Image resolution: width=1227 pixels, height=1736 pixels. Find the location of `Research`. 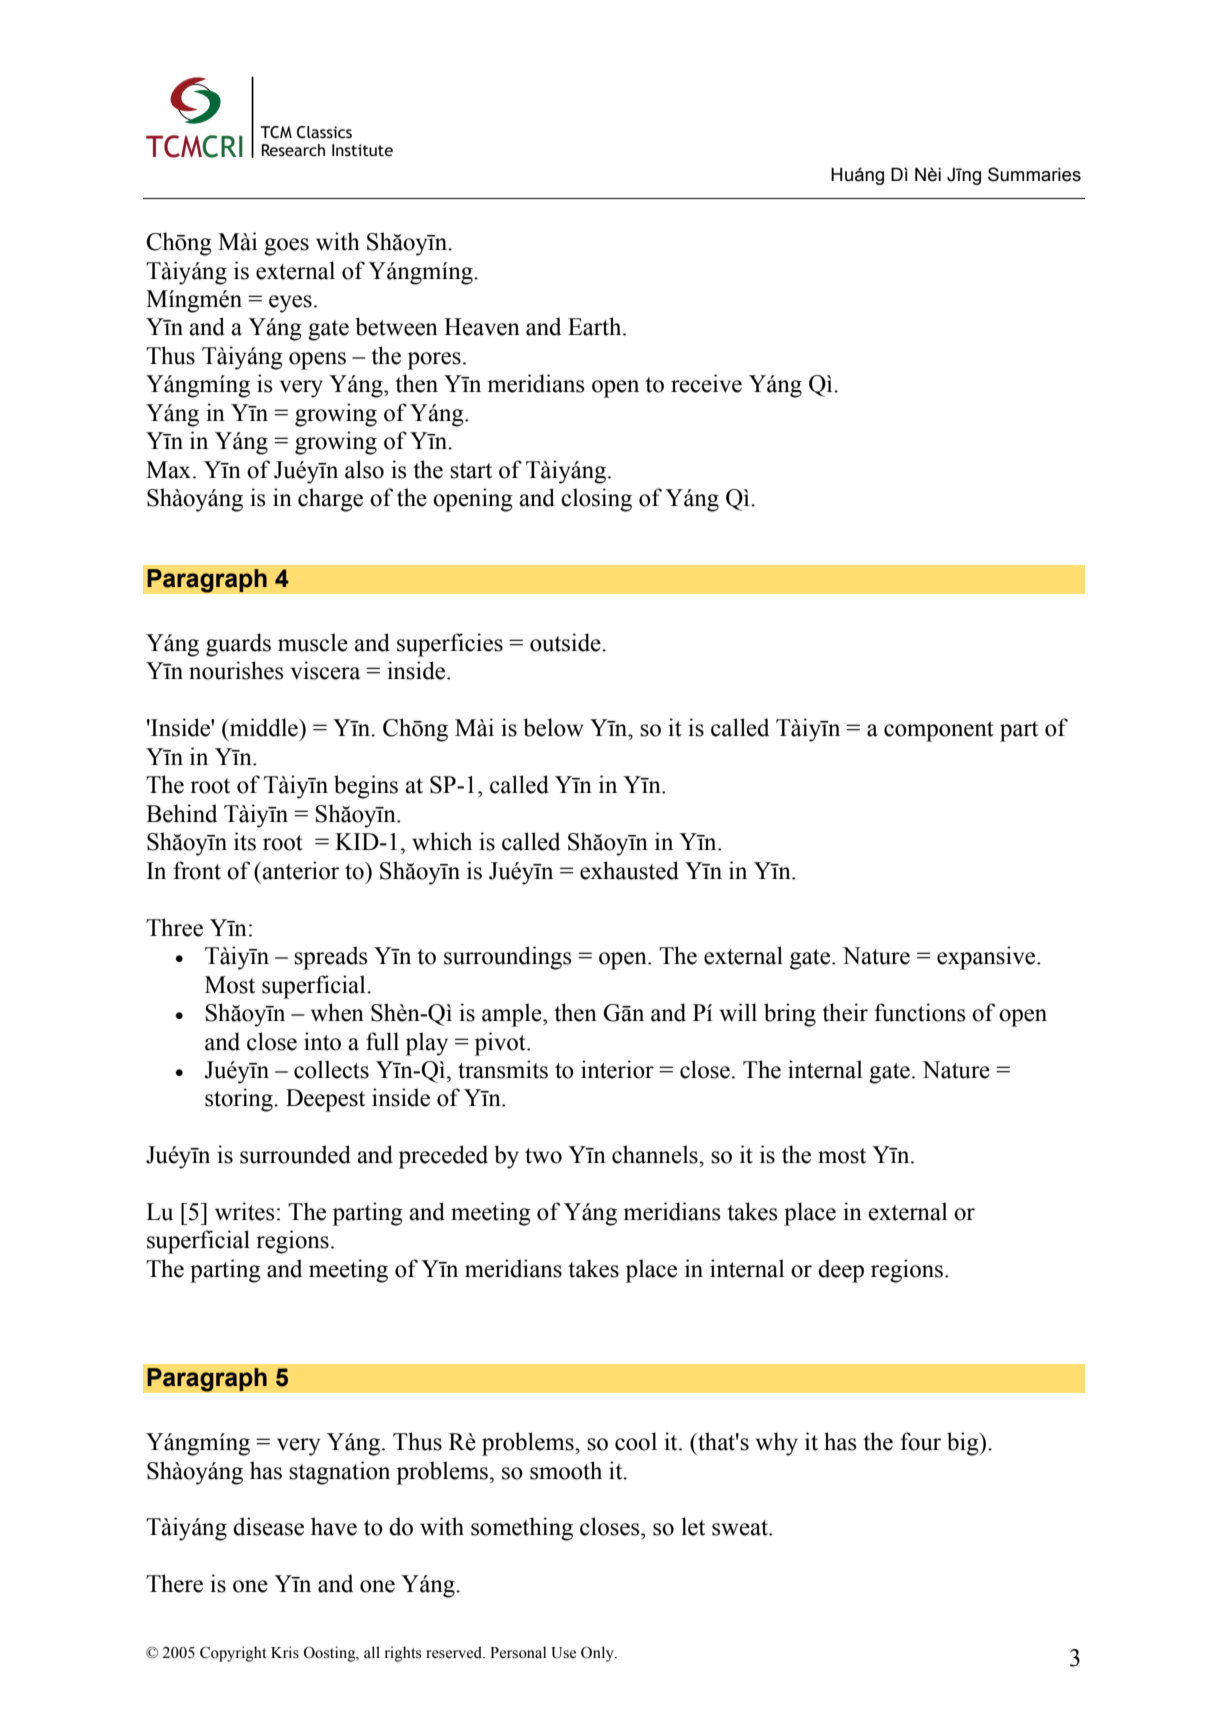

Research is located at coordinates (293, 150).
